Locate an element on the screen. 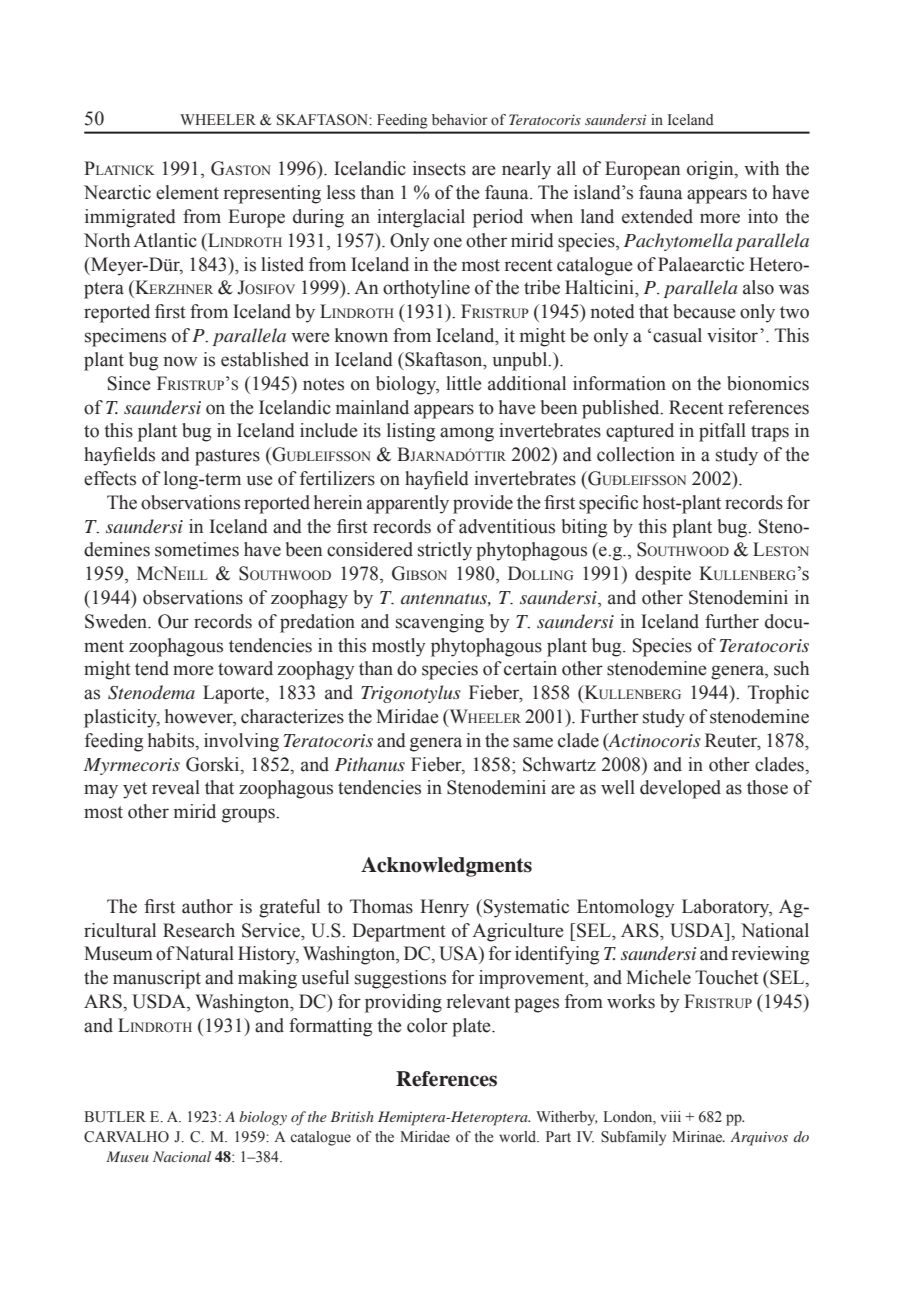 The height and width of the screenshot is (1316, 922). origin is located at coordinates (711, 170).
